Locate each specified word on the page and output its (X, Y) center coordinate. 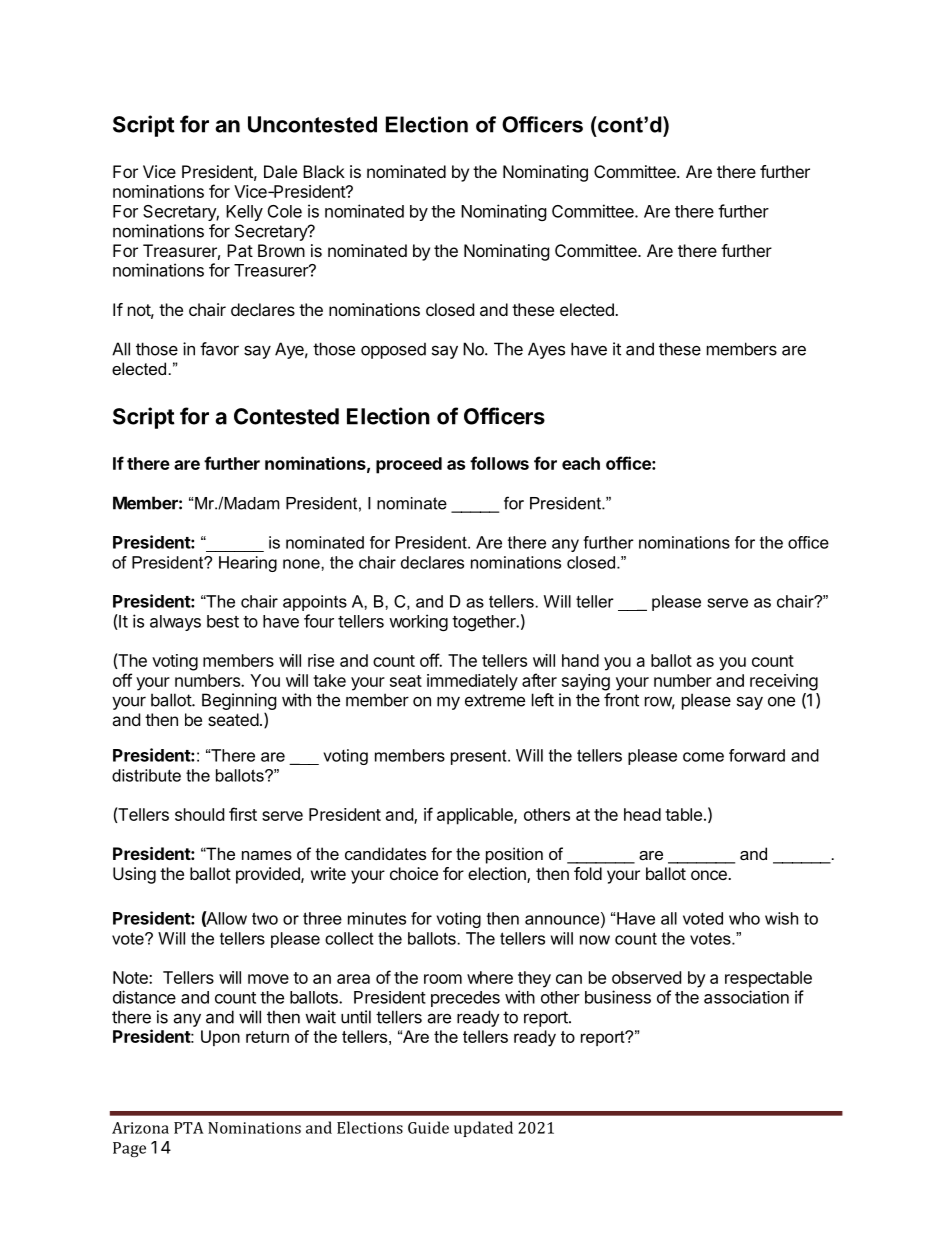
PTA (189, 1128)
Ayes (546, 350)
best (223, 621)
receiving (784, 682)
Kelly (244, 213)
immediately (472, 682)
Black (324, 171)
